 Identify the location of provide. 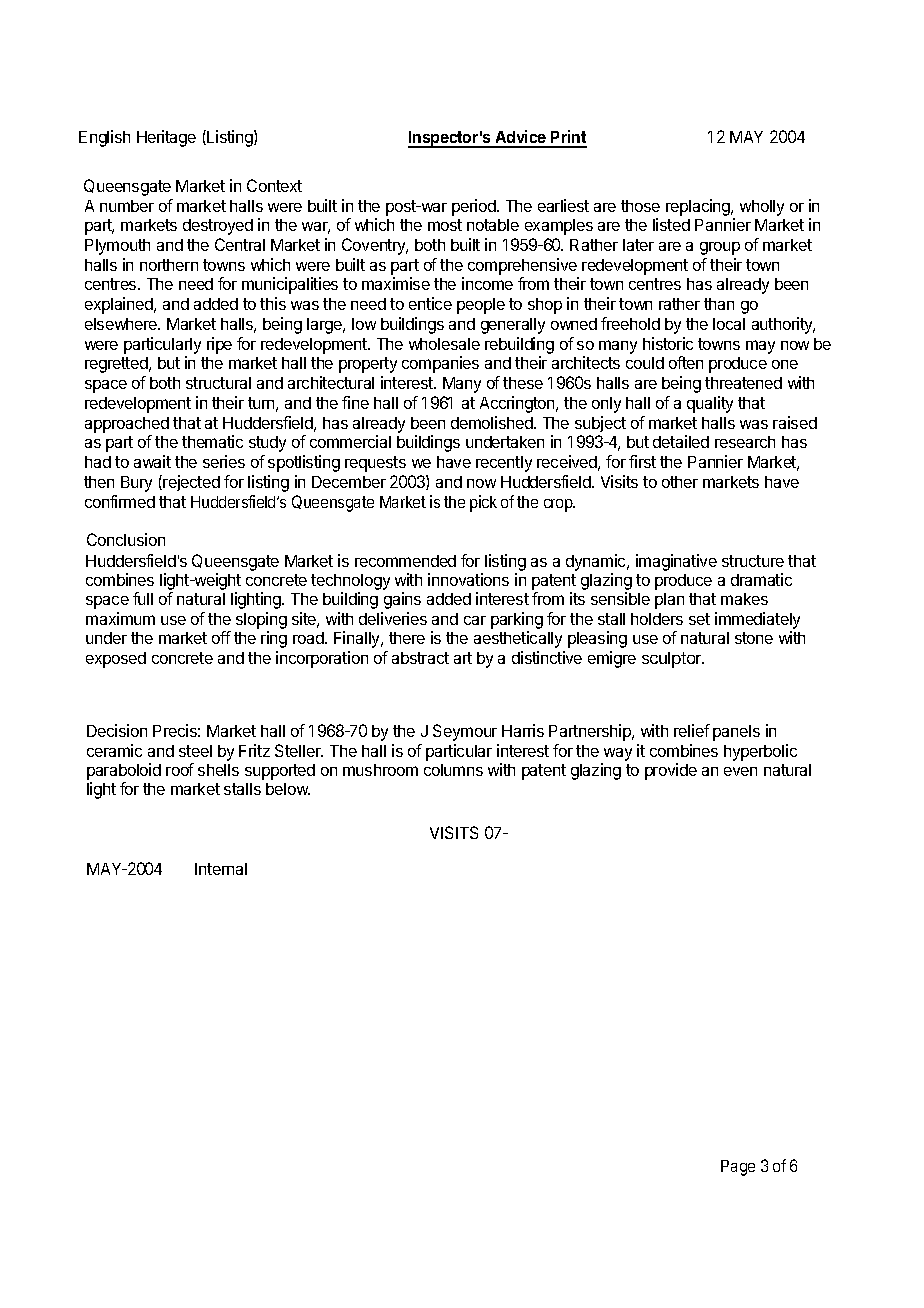
(671, 771).
